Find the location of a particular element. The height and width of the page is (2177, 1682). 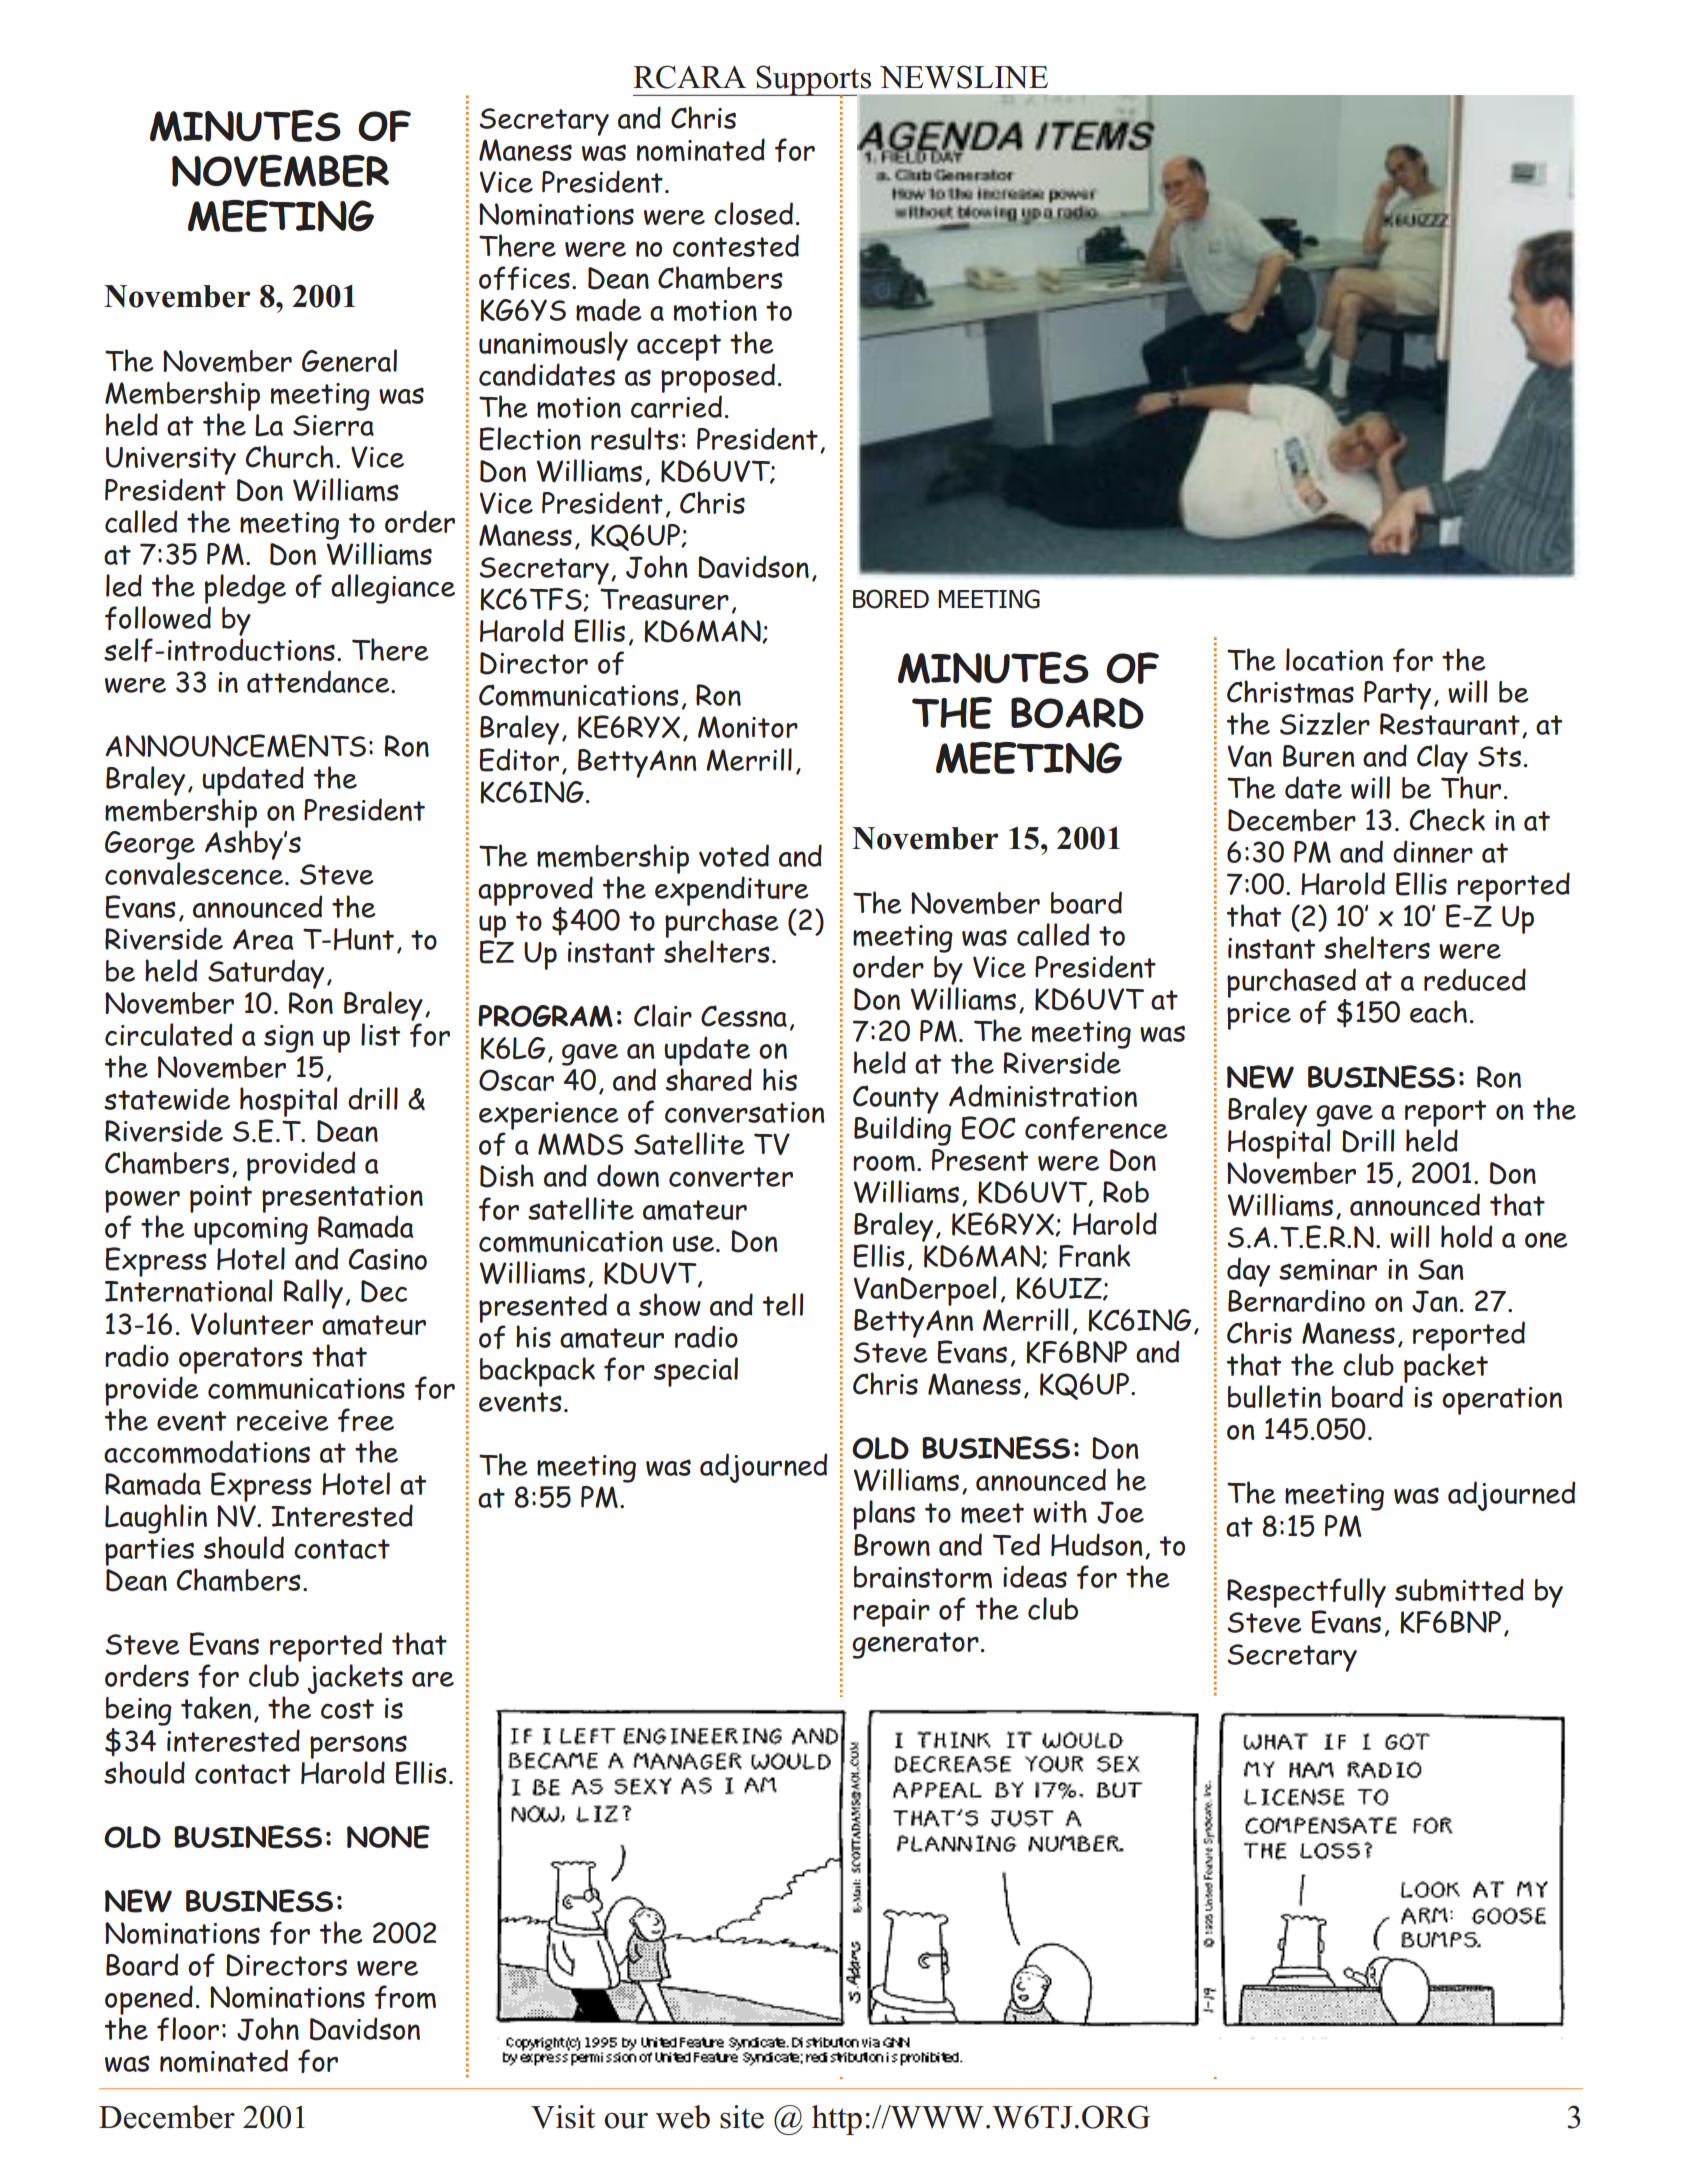

offices is located at coordinates (524, 278).
